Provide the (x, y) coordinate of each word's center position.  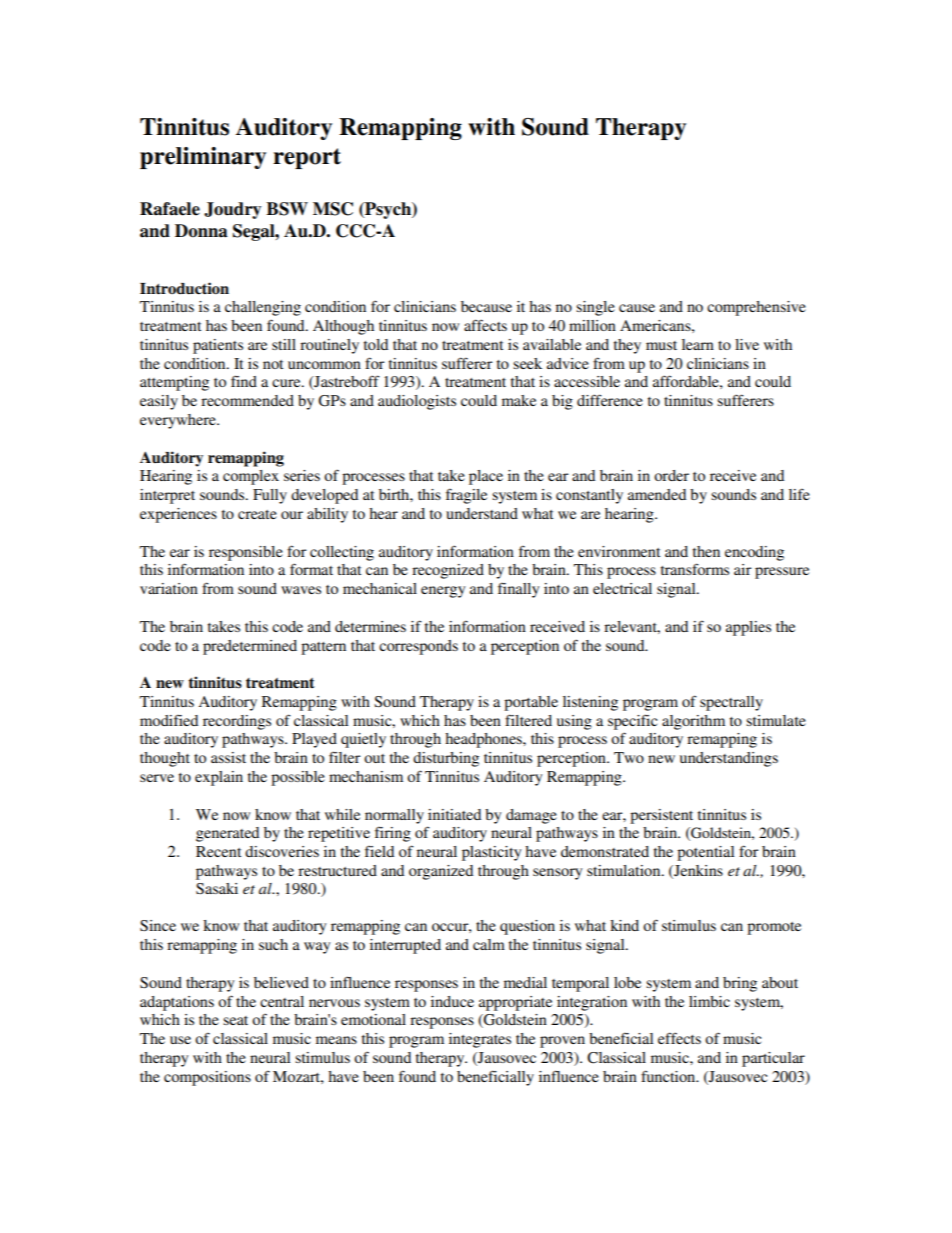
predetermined (250, 647)
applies (748, 628)
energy (443, 592)
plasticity (491, 853)
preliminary (203, 158)
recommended (247, 400)
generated (227, 834)
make (519, 400)
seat (235, 1020)
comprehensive (756, 308)
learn (698, 344)
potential (706, 853)
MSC (333, 209)
